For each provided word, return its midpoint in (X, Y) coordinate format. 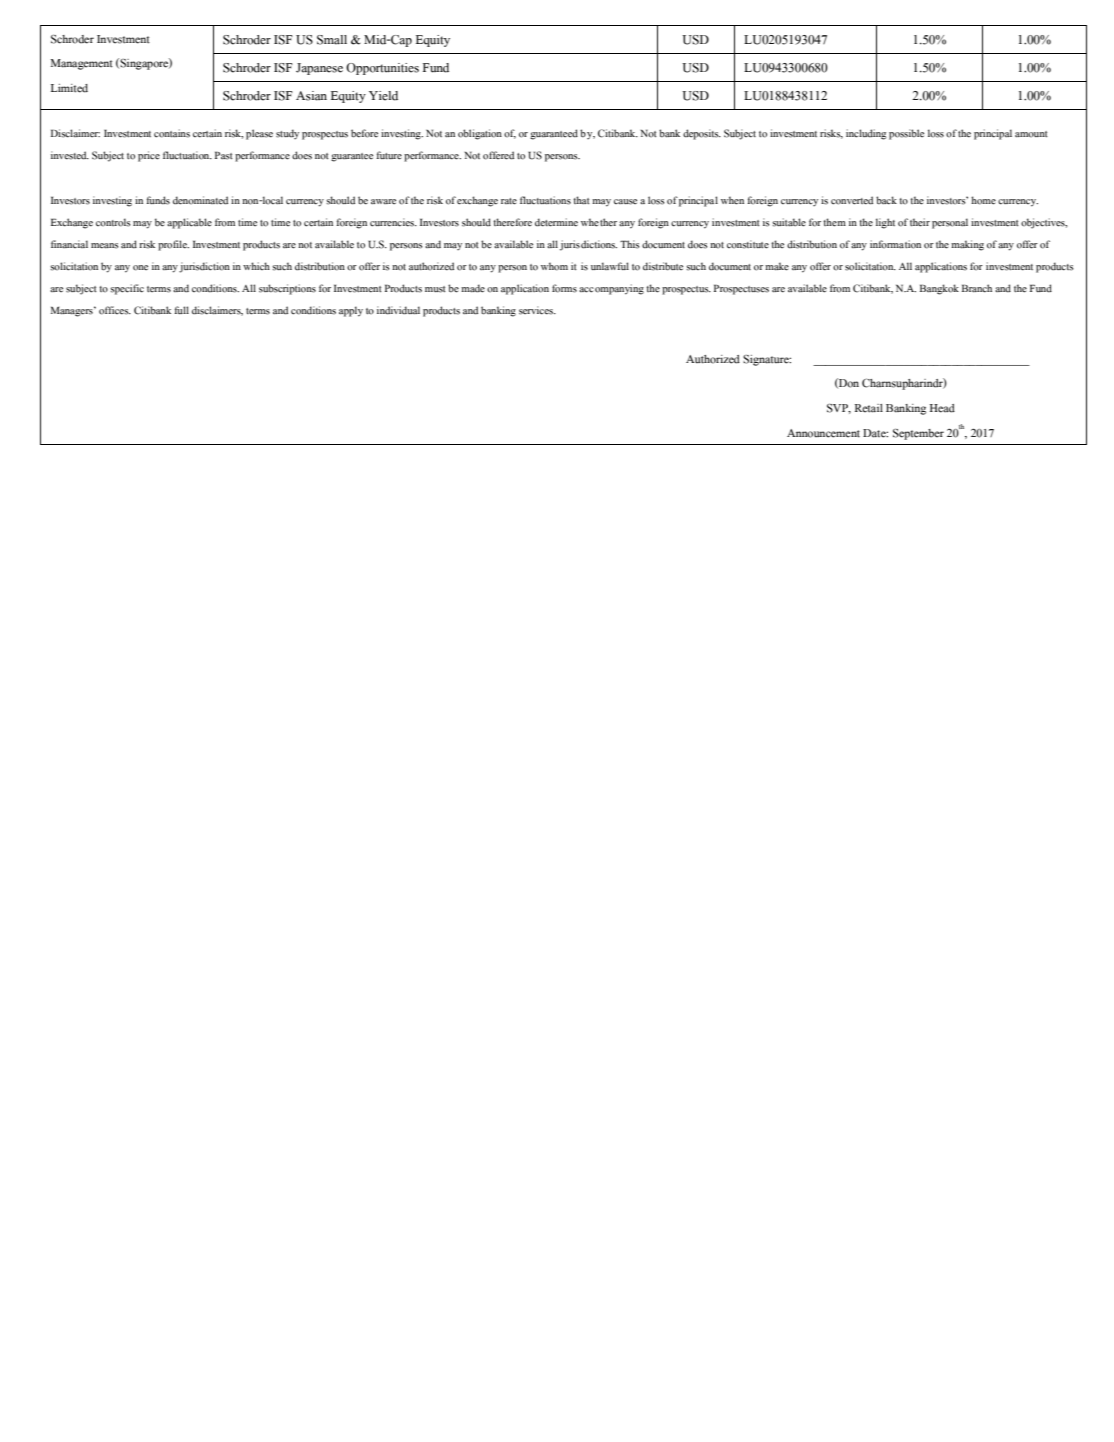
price (149, 156)
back (886, 200)
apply (351, 311)
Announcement (823, 433)
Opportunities (382, 69)
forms (564, 288)
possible (906, 134)
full (181, 310)
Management (82, 64)
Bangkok (939, 289)
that (581, 200)
